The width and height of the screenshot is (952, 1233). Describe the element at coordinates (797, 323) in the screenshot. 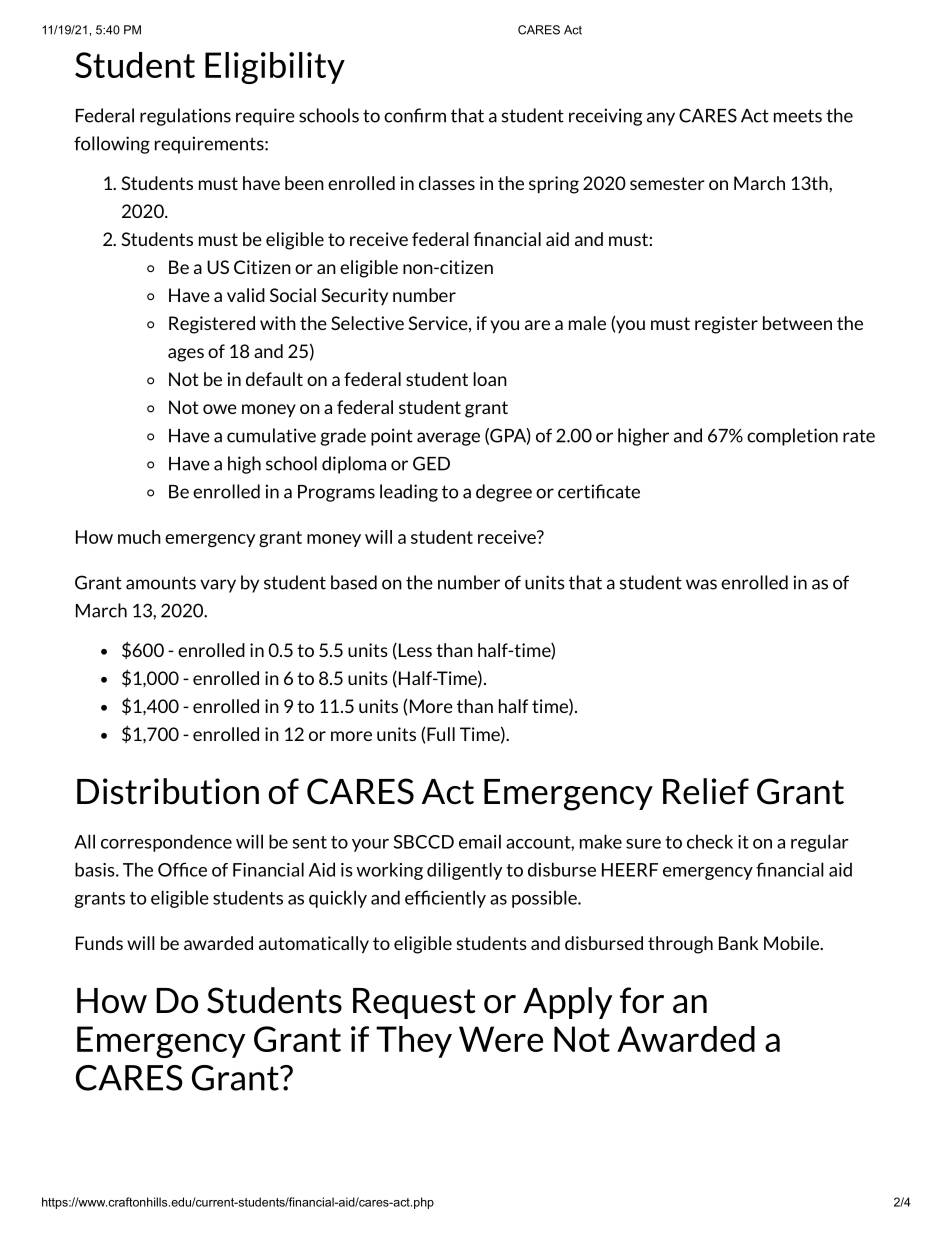

I see `between` at that location.
